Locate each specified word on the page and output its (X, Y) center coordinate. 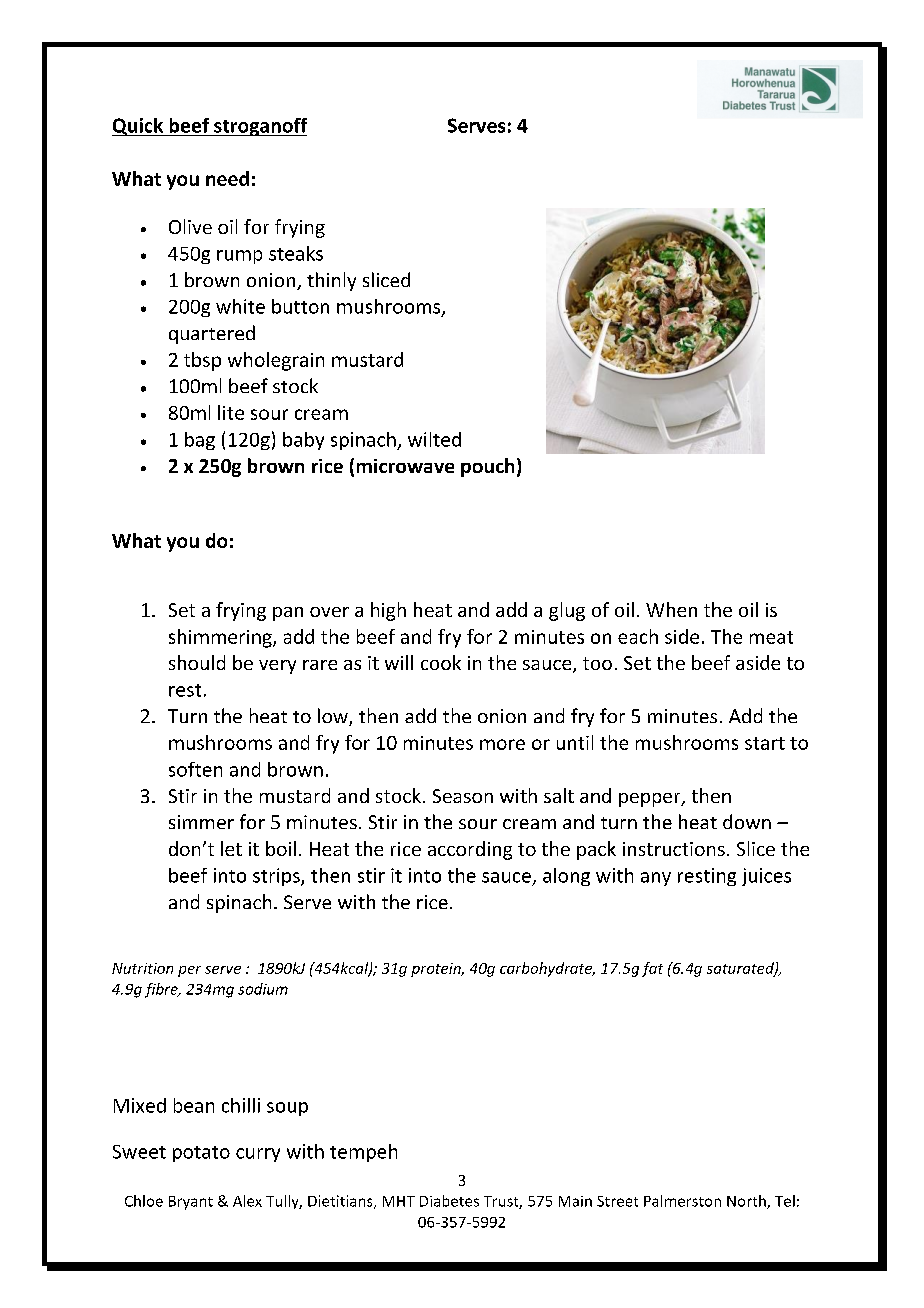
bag (200, 441)
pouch (487, 467)
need (227, 178)
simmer (201, 822)
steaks (296, 253)
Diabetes (449, 1201)
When (671, 609)
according (470, 850)
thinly (331, 281)
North (747, 1202)
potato (201, 1154)
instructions (674, 849)
